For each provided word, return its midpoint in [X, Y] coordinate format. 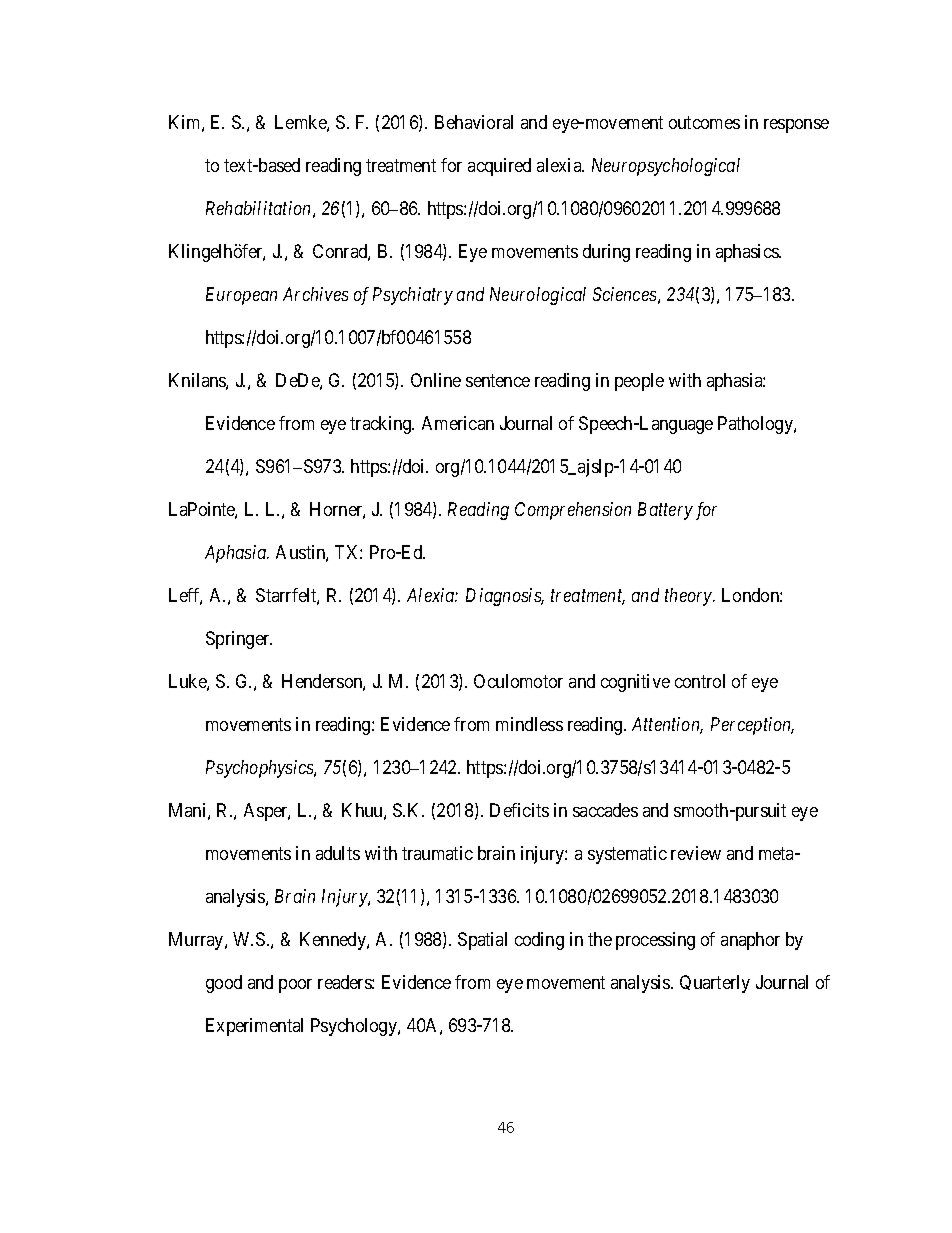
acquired [499, 167]
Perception [752, 726]
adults [338, 853]
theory [689, 597]
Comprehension [573, 511]
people [639, 382]
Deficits [519, 810]
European [241, 296]
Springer [239, 640]
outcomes [704, 122]
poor [295, 986]
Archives [315, 294]
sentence [498, 380]
